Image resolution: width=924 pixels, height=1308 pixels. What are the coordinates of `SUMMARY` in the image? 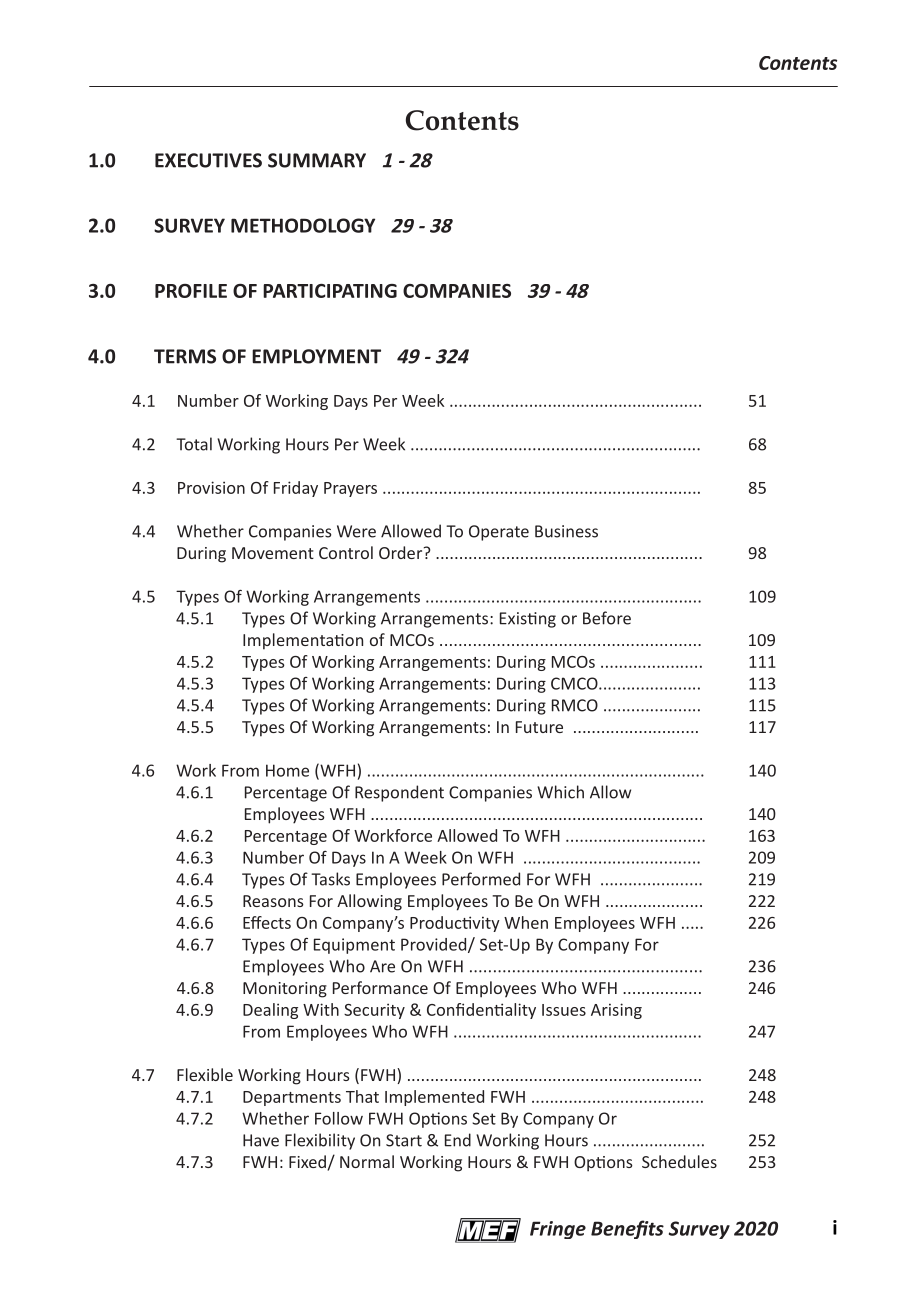 It's located at (317, 160).
